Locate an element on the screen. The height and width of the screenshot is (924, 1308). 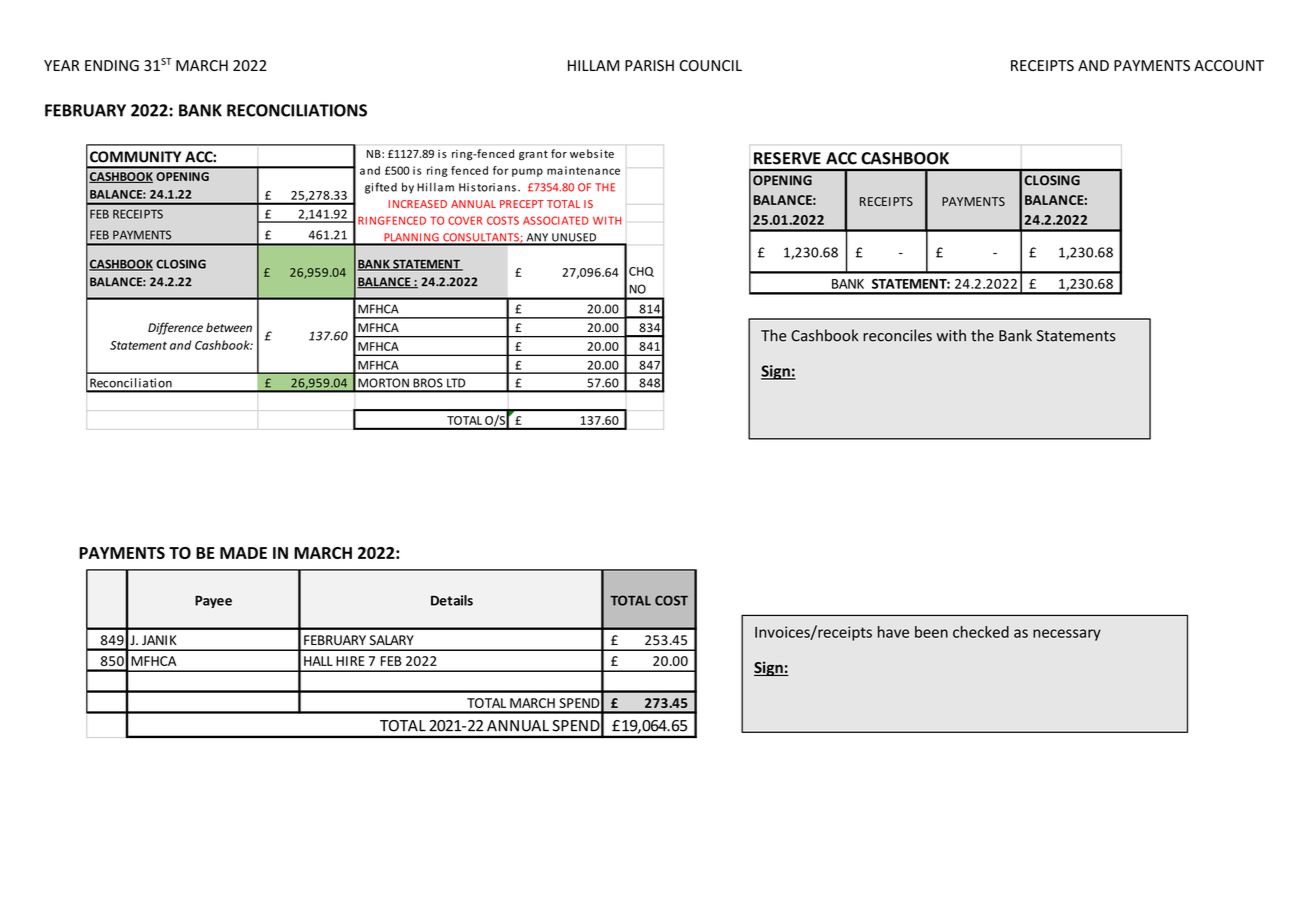
have is located at coordinates (893, 632).
